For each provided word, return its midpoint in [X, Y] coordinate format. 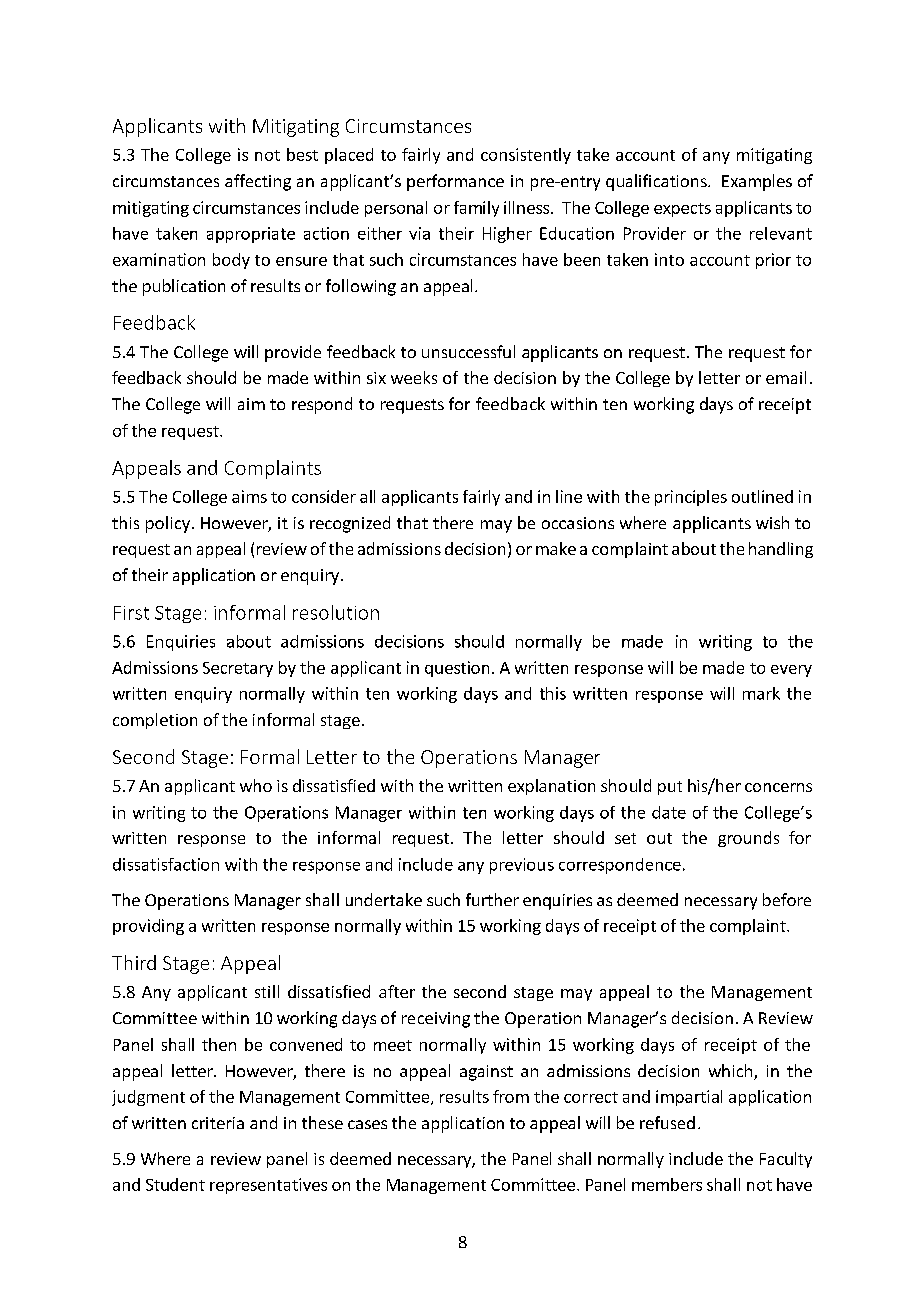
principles [691, 498]
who [256, 785]
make [556, 548]
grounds [748, 839]
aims [249, 496]
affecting [258, 182]
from [511, 1096]
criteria [218, 1123]
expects [682, 210]
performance [455, 182]
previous [522, 866]
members [667, 1184]
